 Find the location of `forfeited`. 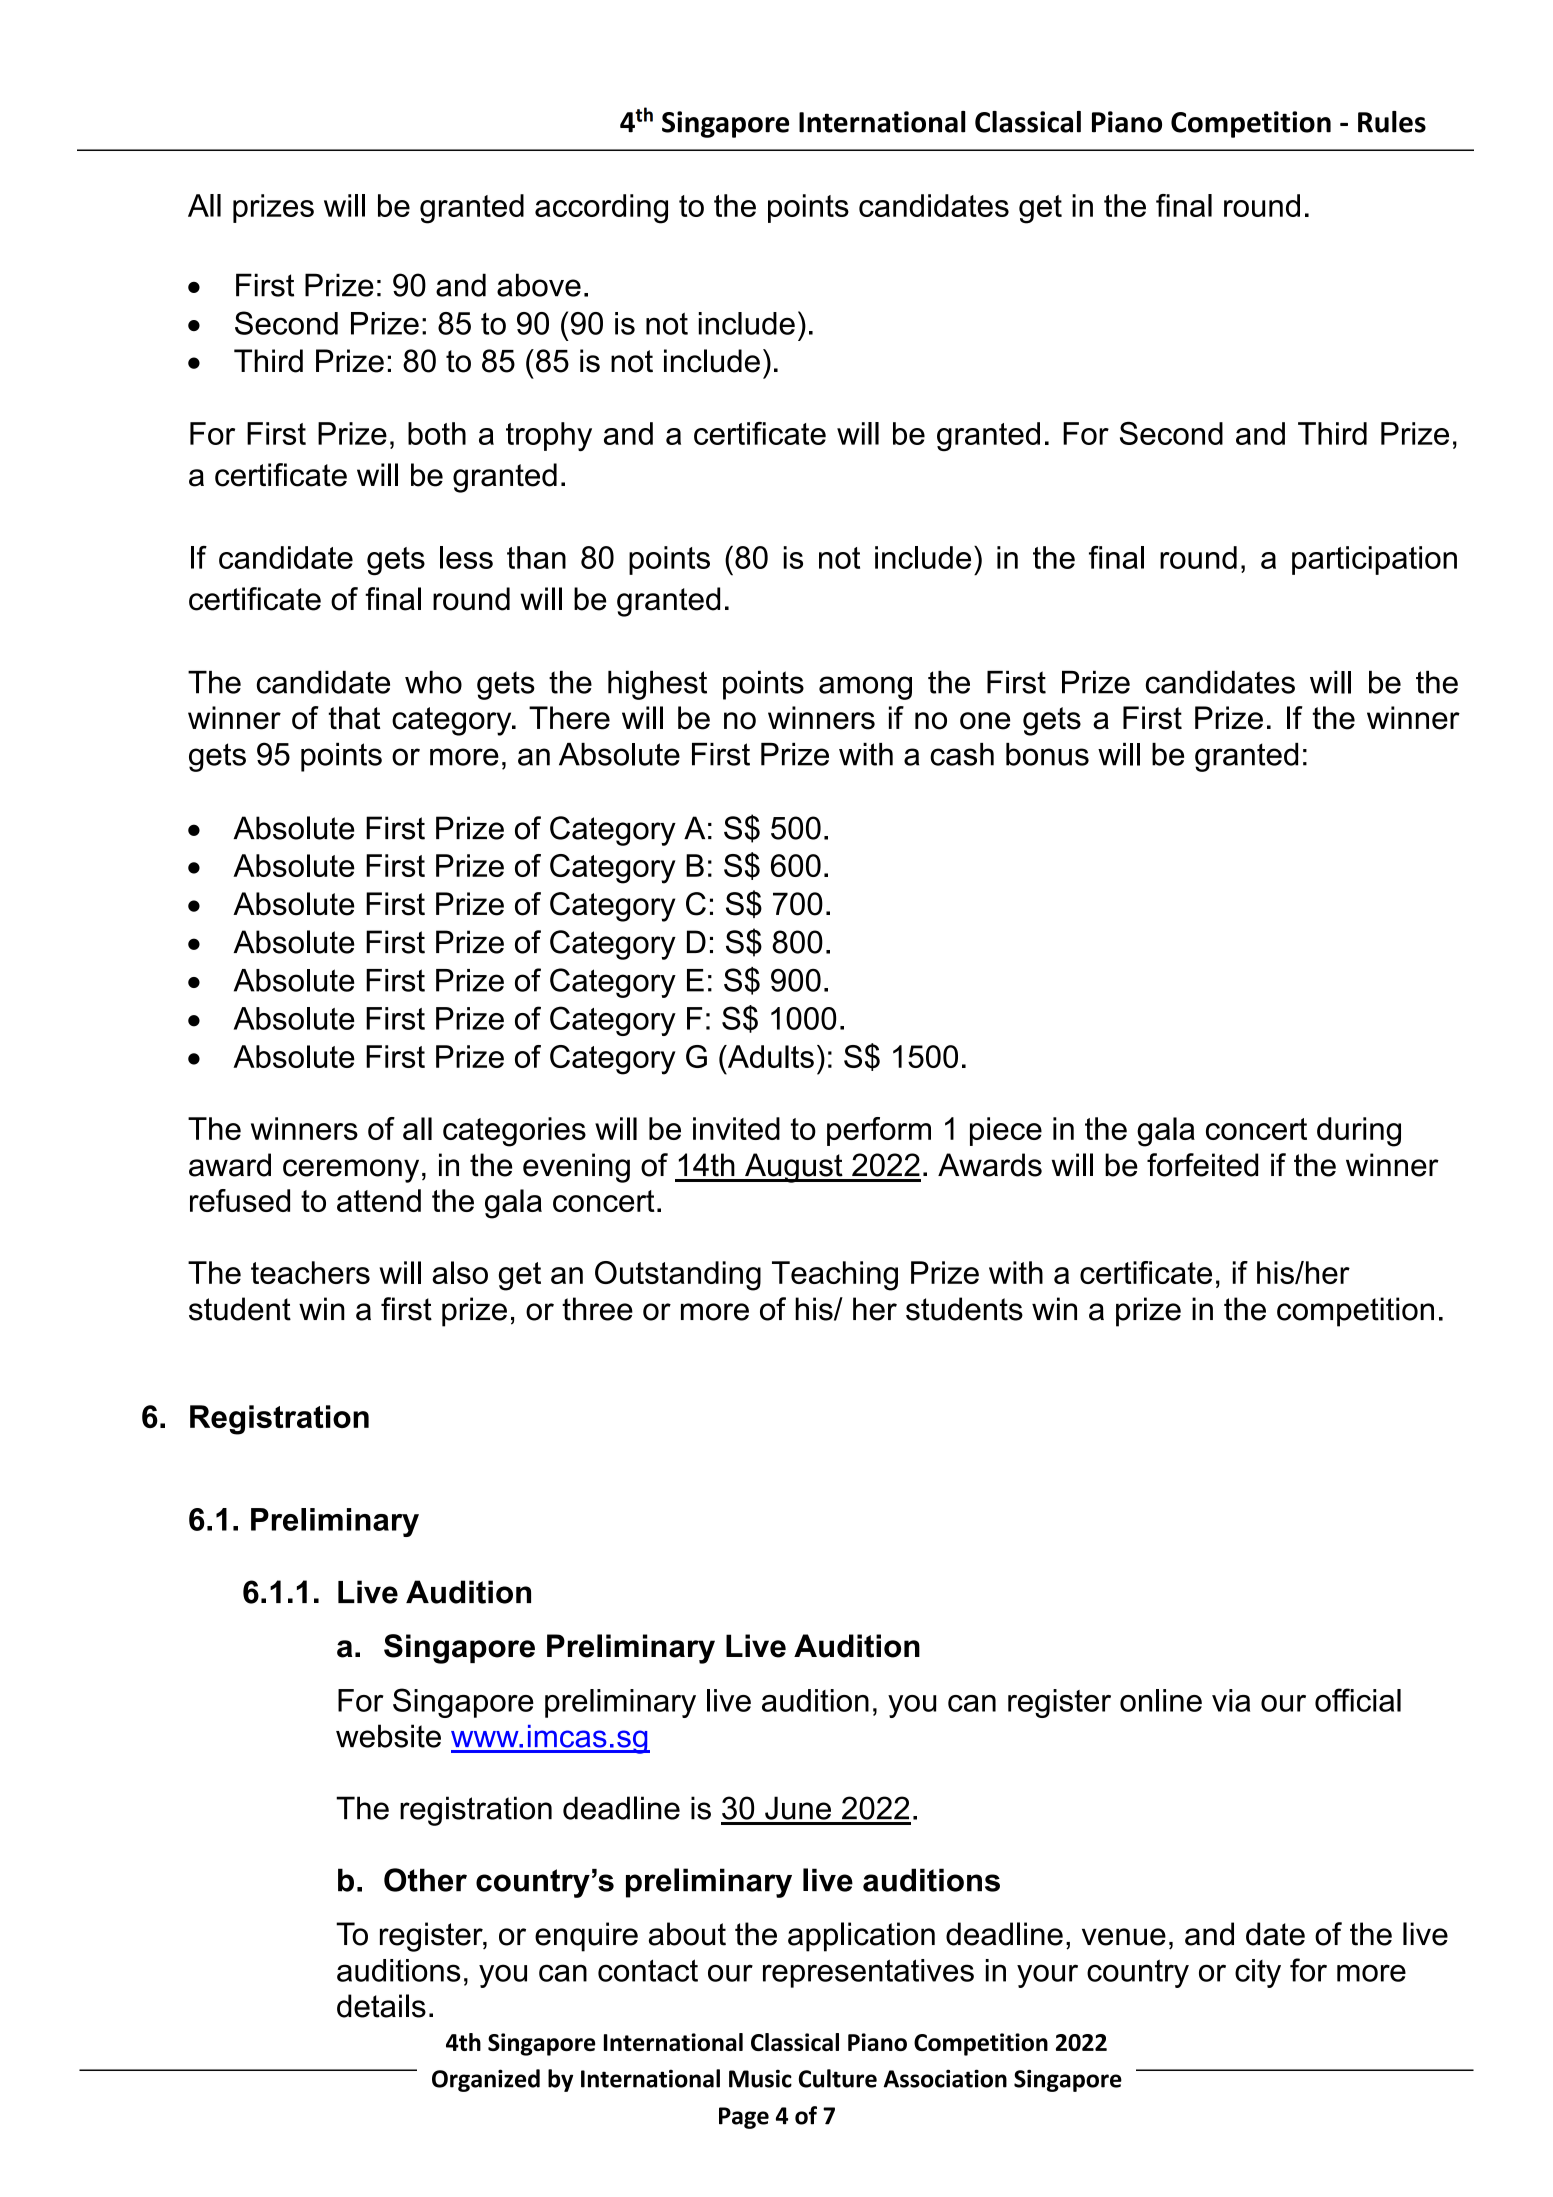

forfeited is located at coordinates (1202, 1165).
